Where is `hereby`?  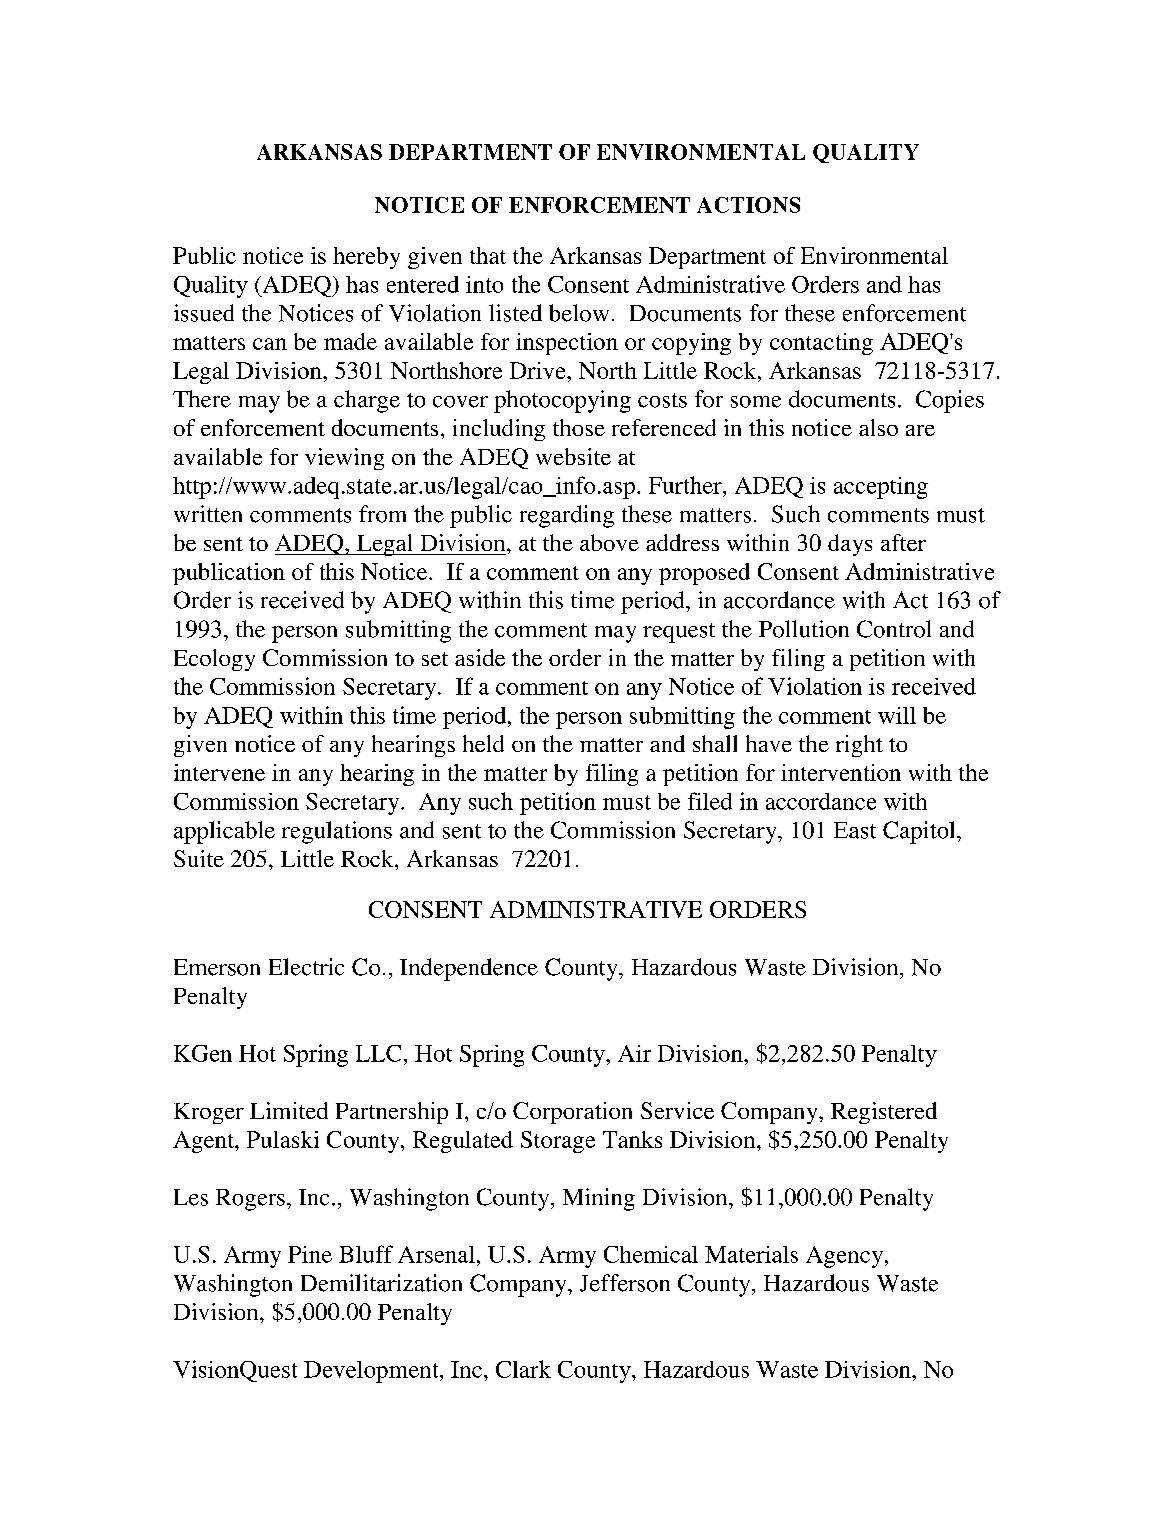
hereby is located at coordinates (366, 258).
